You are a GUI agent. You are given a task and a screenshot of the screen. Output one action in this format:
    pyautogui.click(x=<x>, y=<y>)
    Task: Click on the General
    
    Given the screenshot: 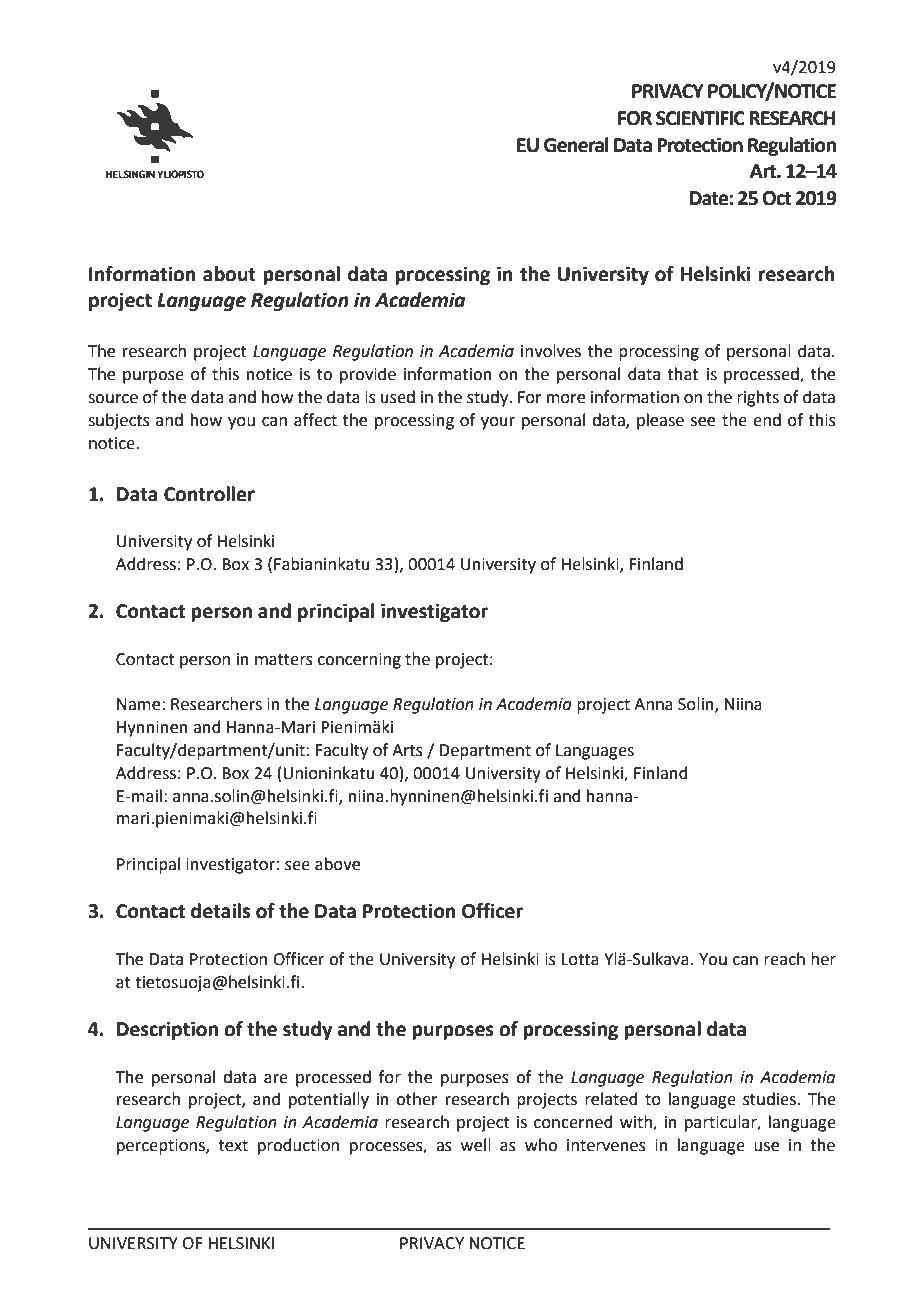 What is the action you would take?
    pyautogui.click(x=576, y=145)
